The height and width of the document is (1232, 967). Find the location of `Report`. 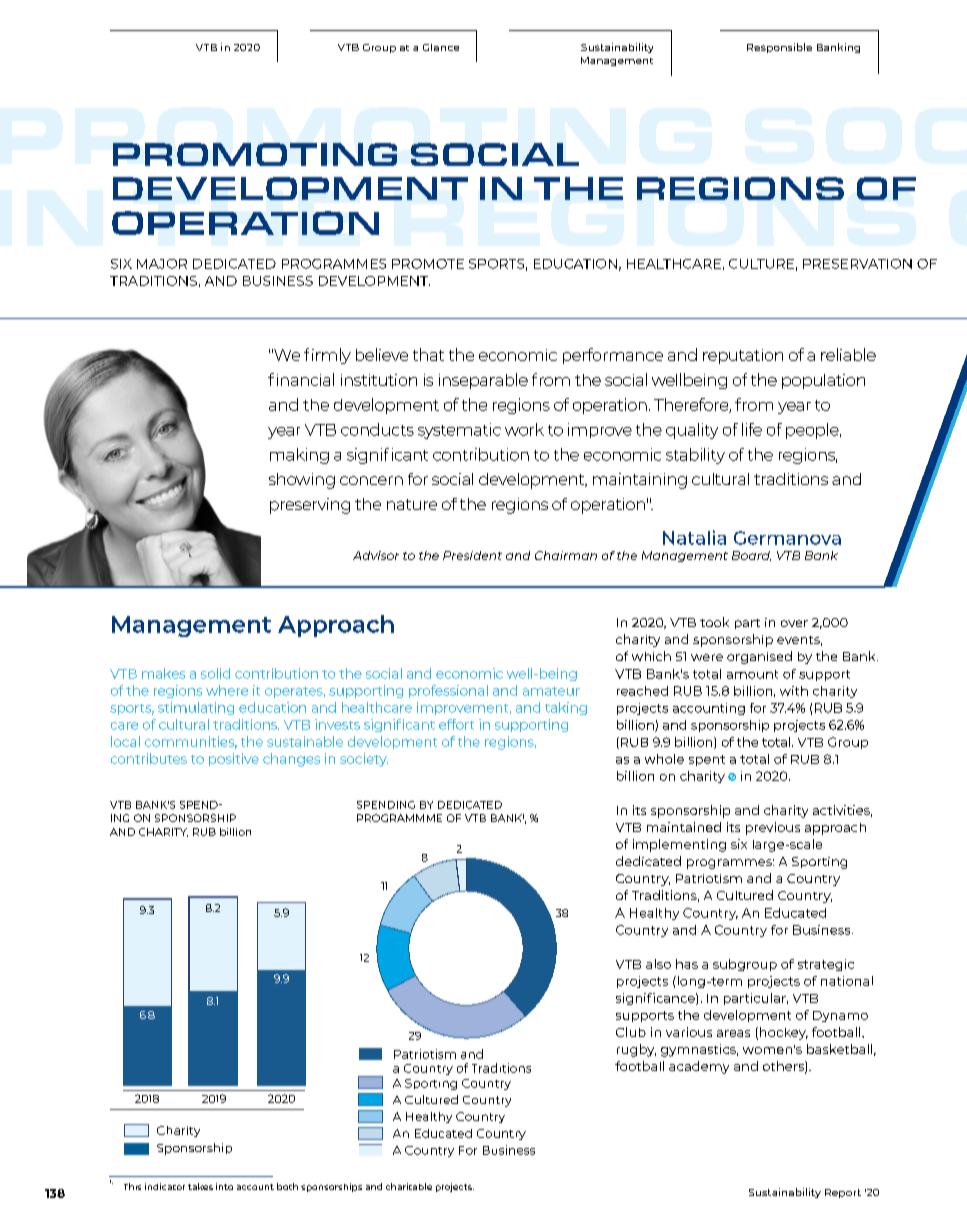

Report is located at coordinates (843, 1193).
